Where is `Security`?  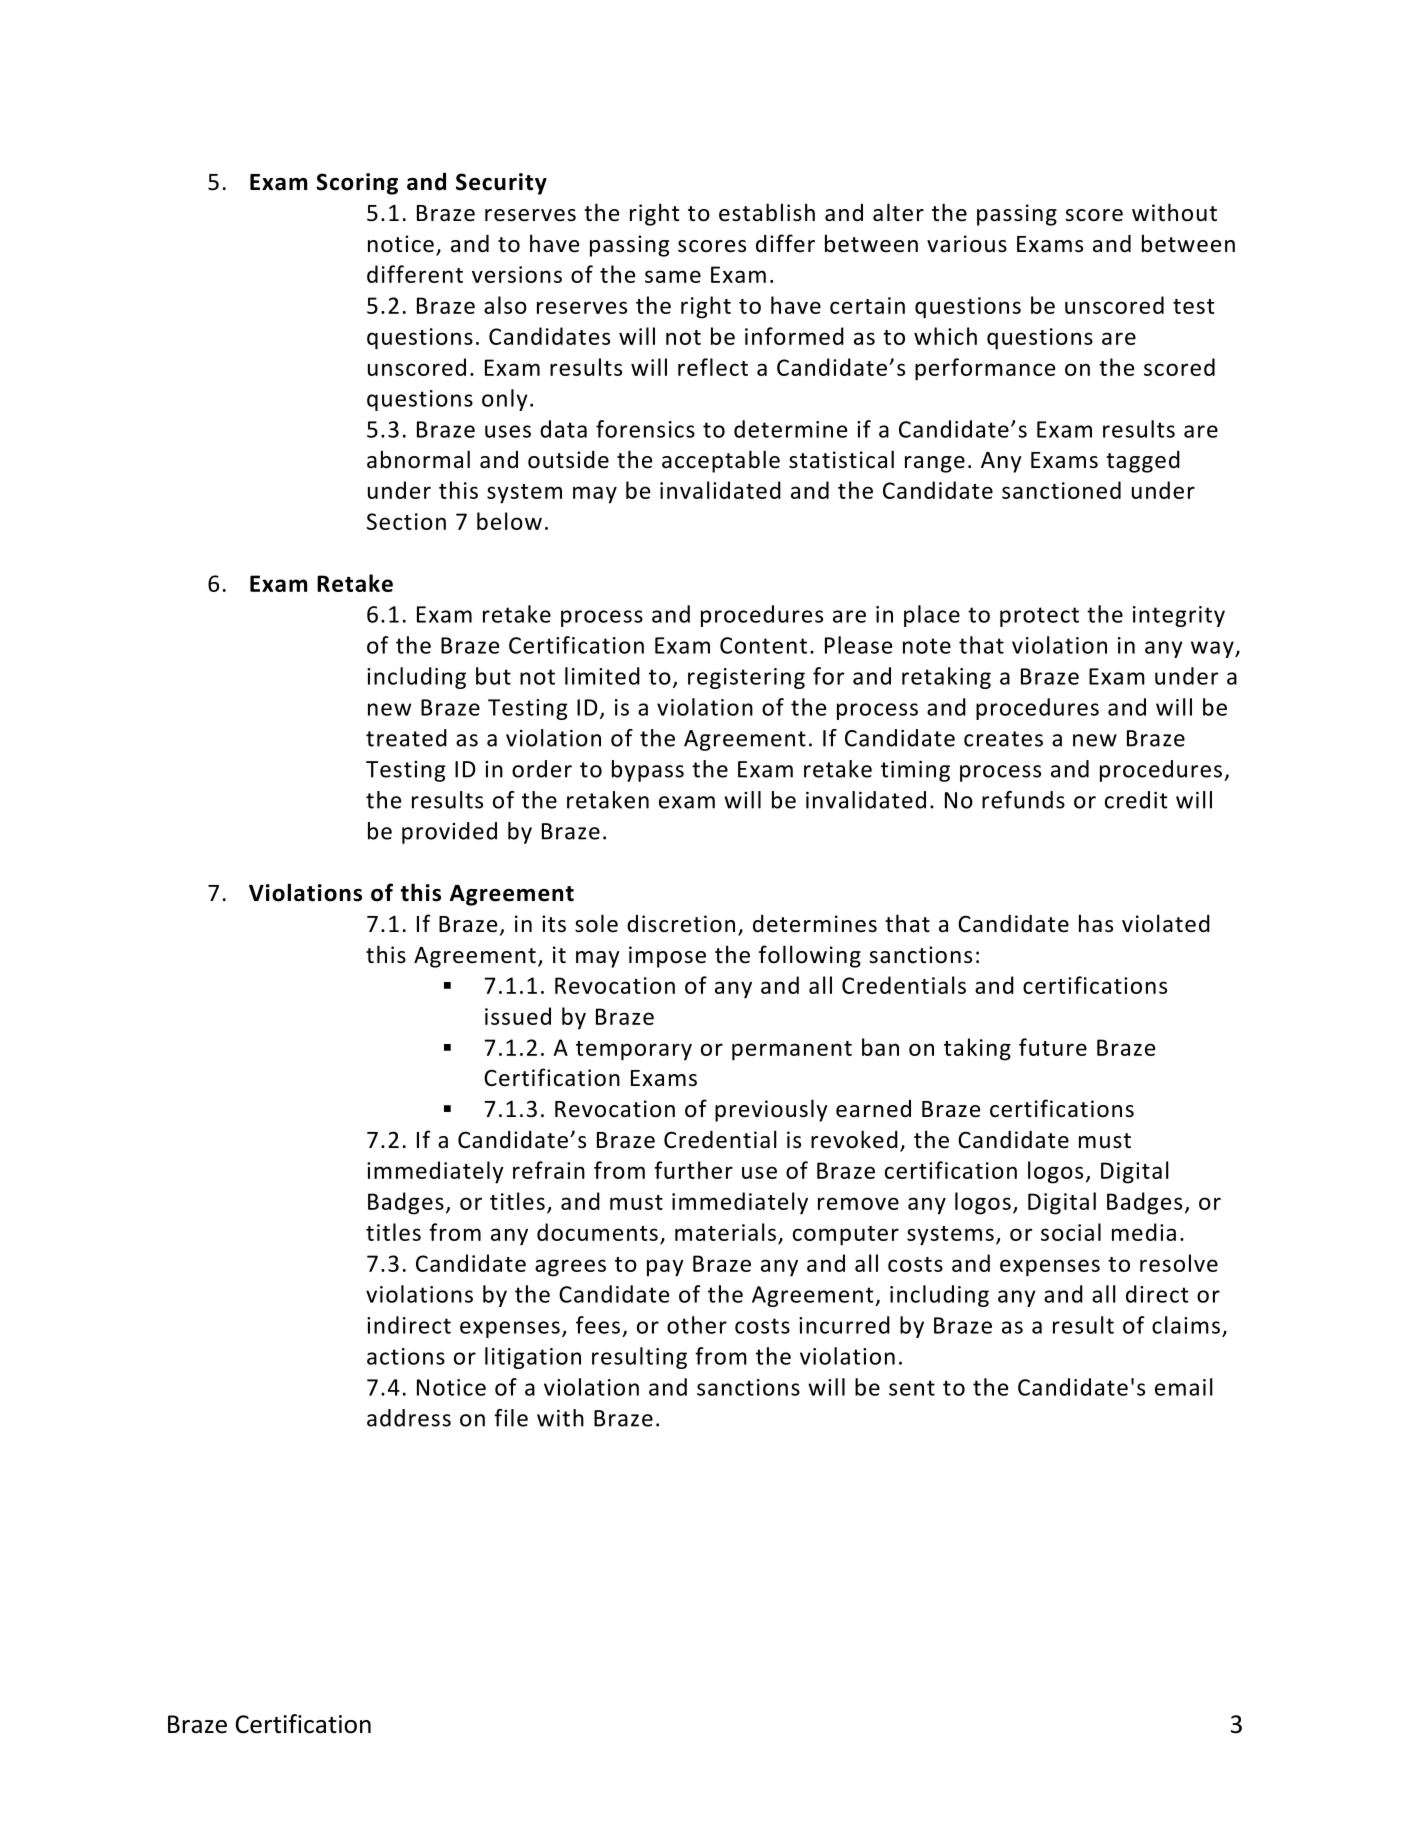 Security is located at coordinates (501, 184).
